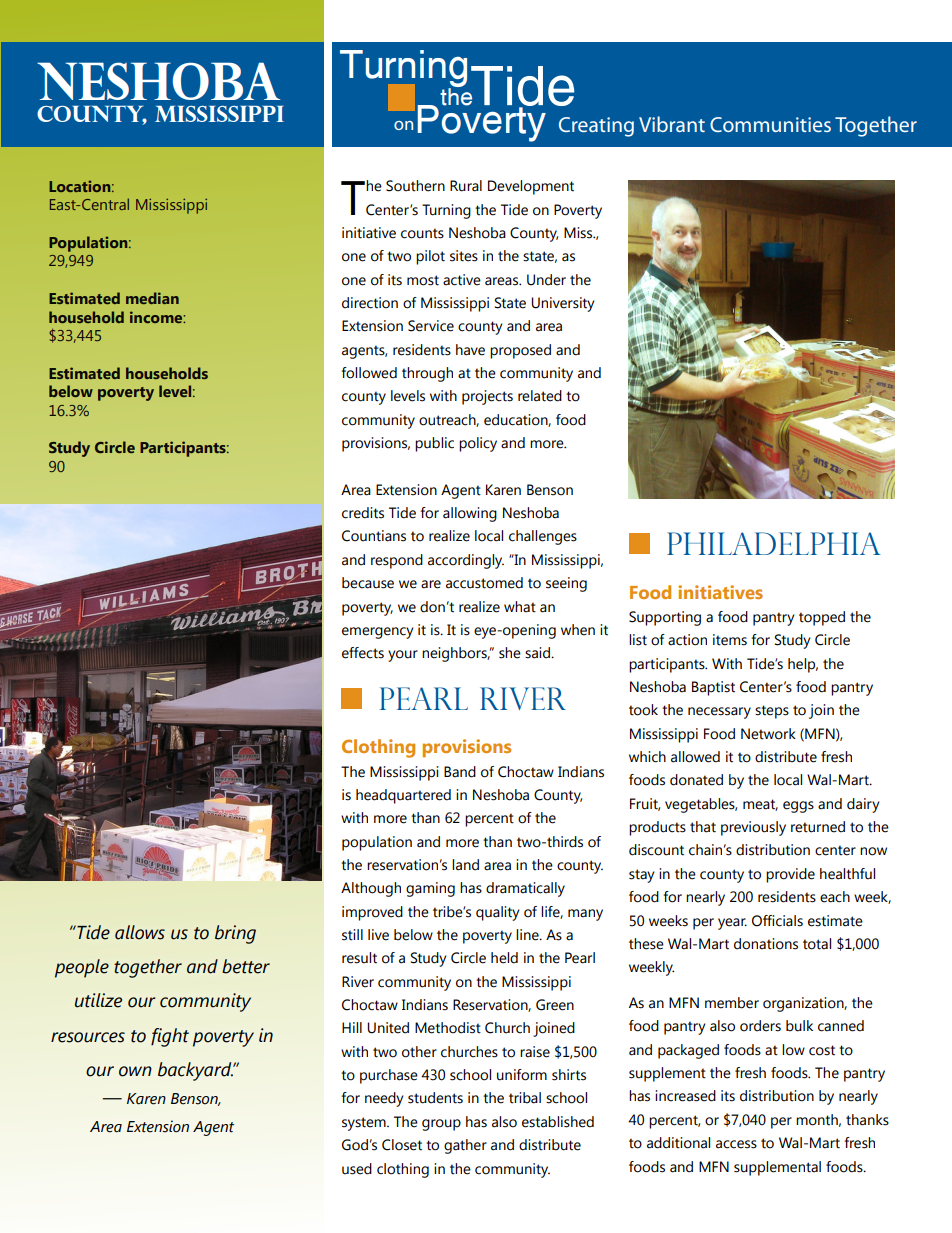 This page has width=952, height=1233. What do you see at coordinates (196, 1071) in the page?
I see `backyard` at bounding box center [196, 1071].
